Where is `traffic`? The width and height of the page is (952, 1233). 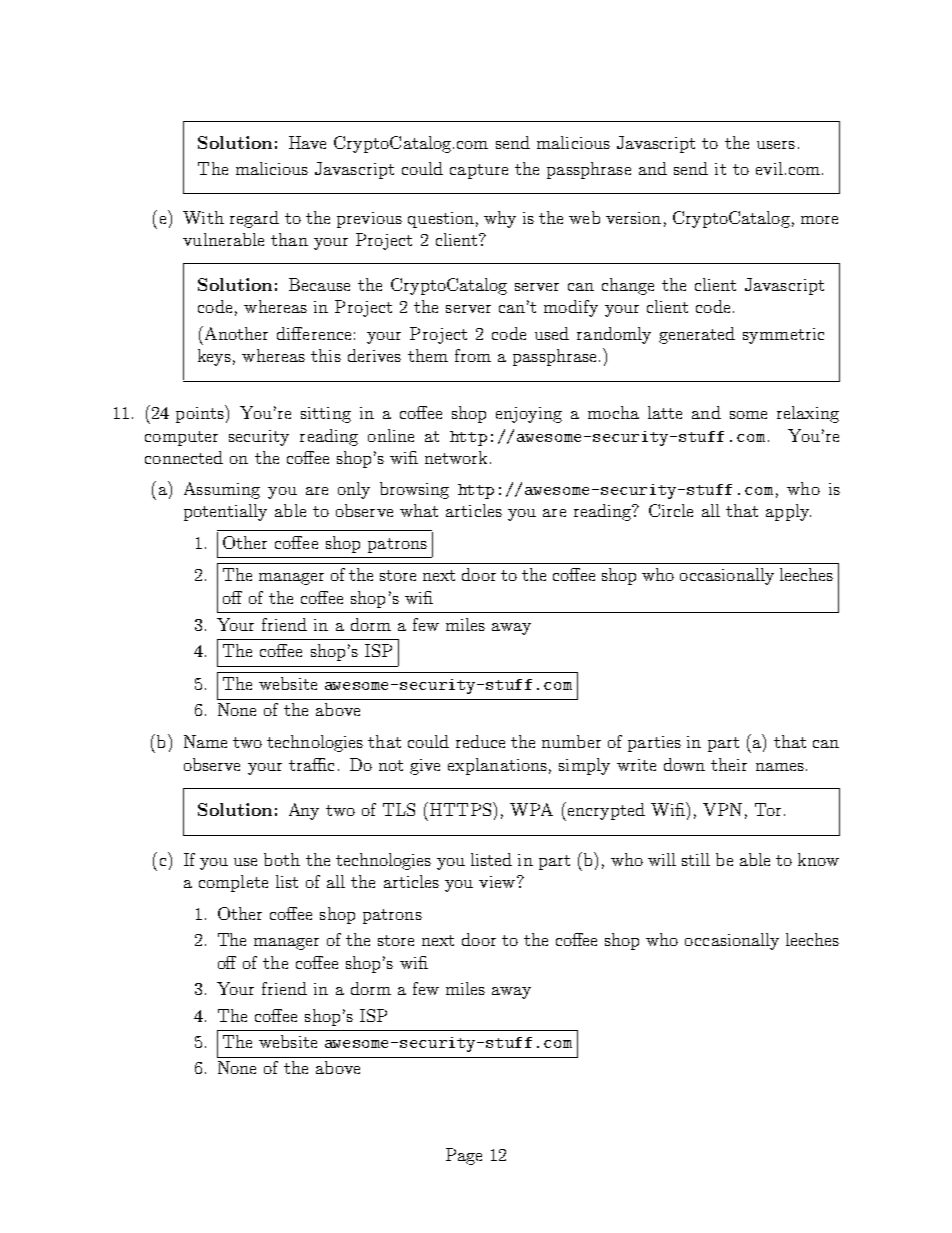 traffic is located at coordinates (311, 764).
